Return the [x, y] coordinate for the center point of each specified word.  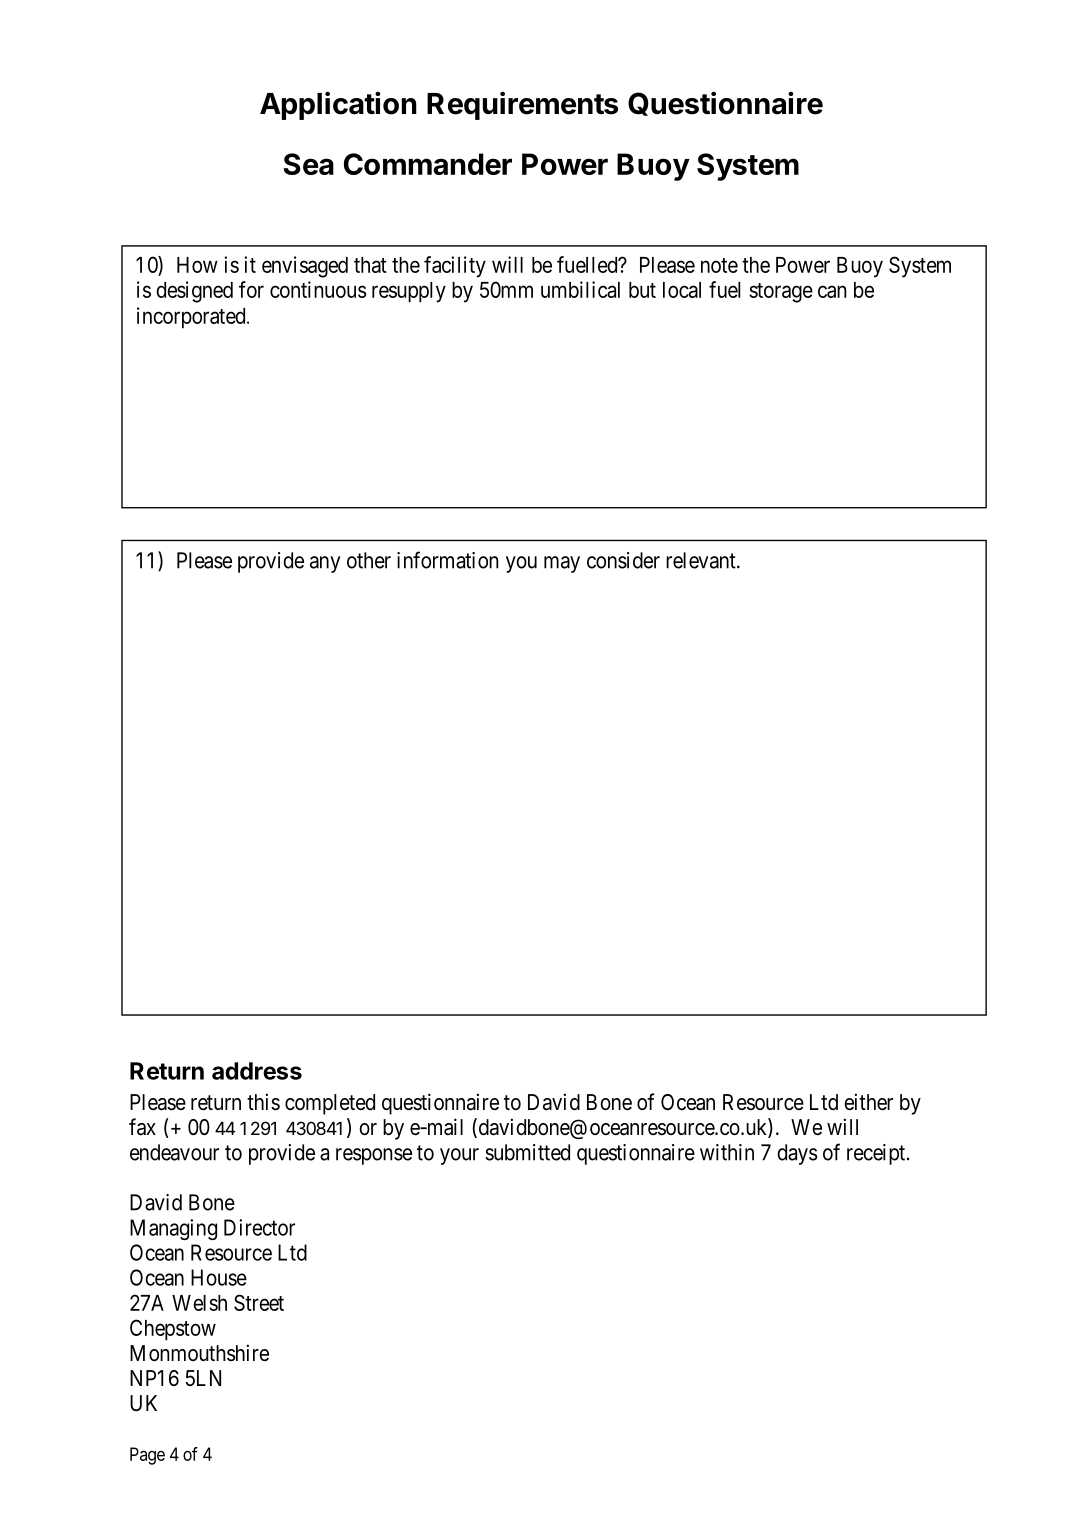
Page [147, 1456]
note [719, 265]
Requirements [522, 105]
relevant [702, 560]
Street [259, 1302]
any [325, 564]
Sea [308, 164]
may [562, 564]
